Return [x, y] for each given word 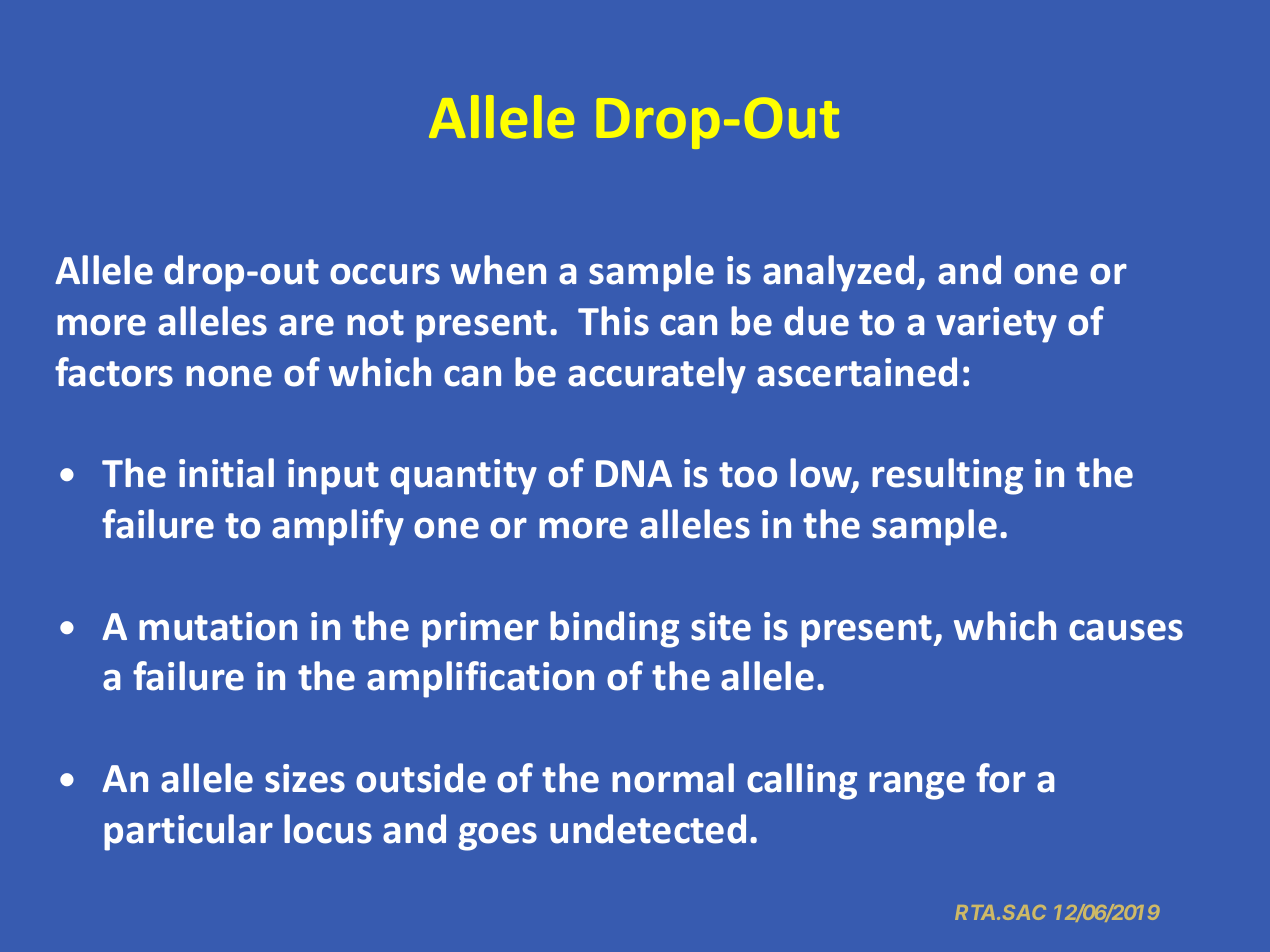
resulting [947, 476]
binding [614, 629]
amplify [338, 527]
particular [188, 832]
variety [996, 325]
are [306, 325]
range [917, 786]
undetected [648, 829]
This [613, 321]
